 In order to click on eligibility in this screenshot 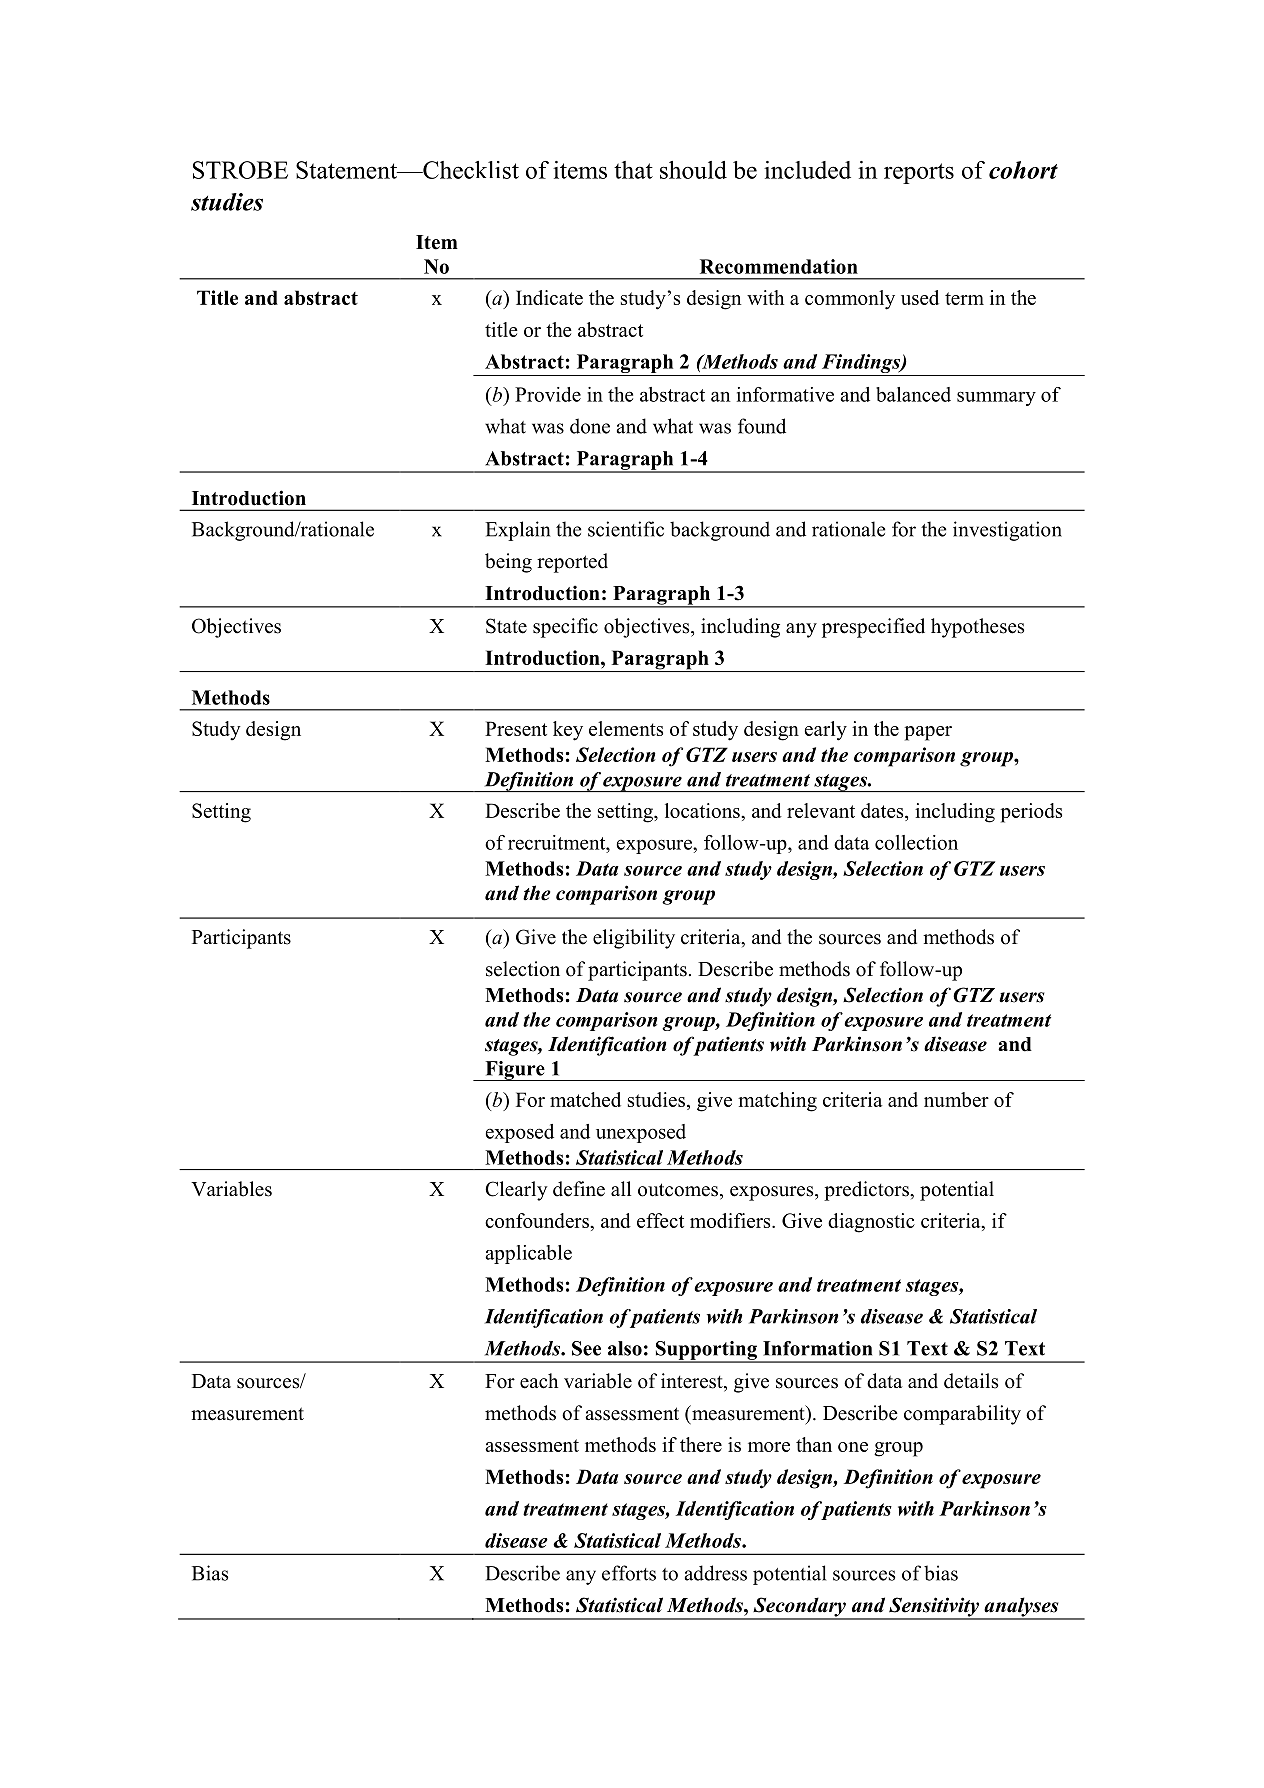, I will do `click(634, 939)`.
